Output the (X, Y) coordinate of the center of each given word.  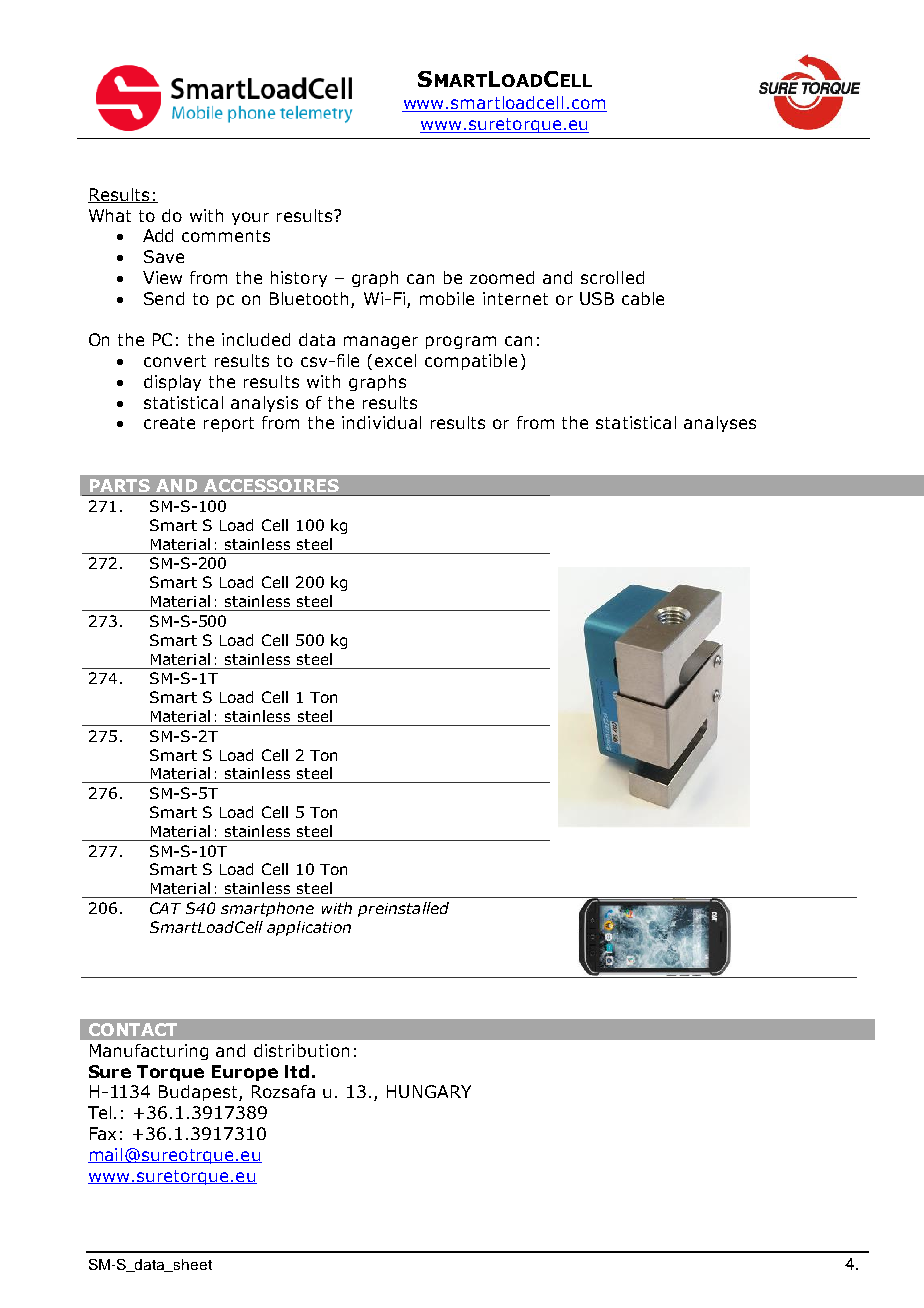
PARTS (120, 485)
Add (158, 235)
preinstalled (403, 909)
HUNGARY (429, 1091)
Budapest (199, 1093)
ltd (297, 1071)
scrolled (612, 277)
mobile (447, 298)
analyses (720, 424)
